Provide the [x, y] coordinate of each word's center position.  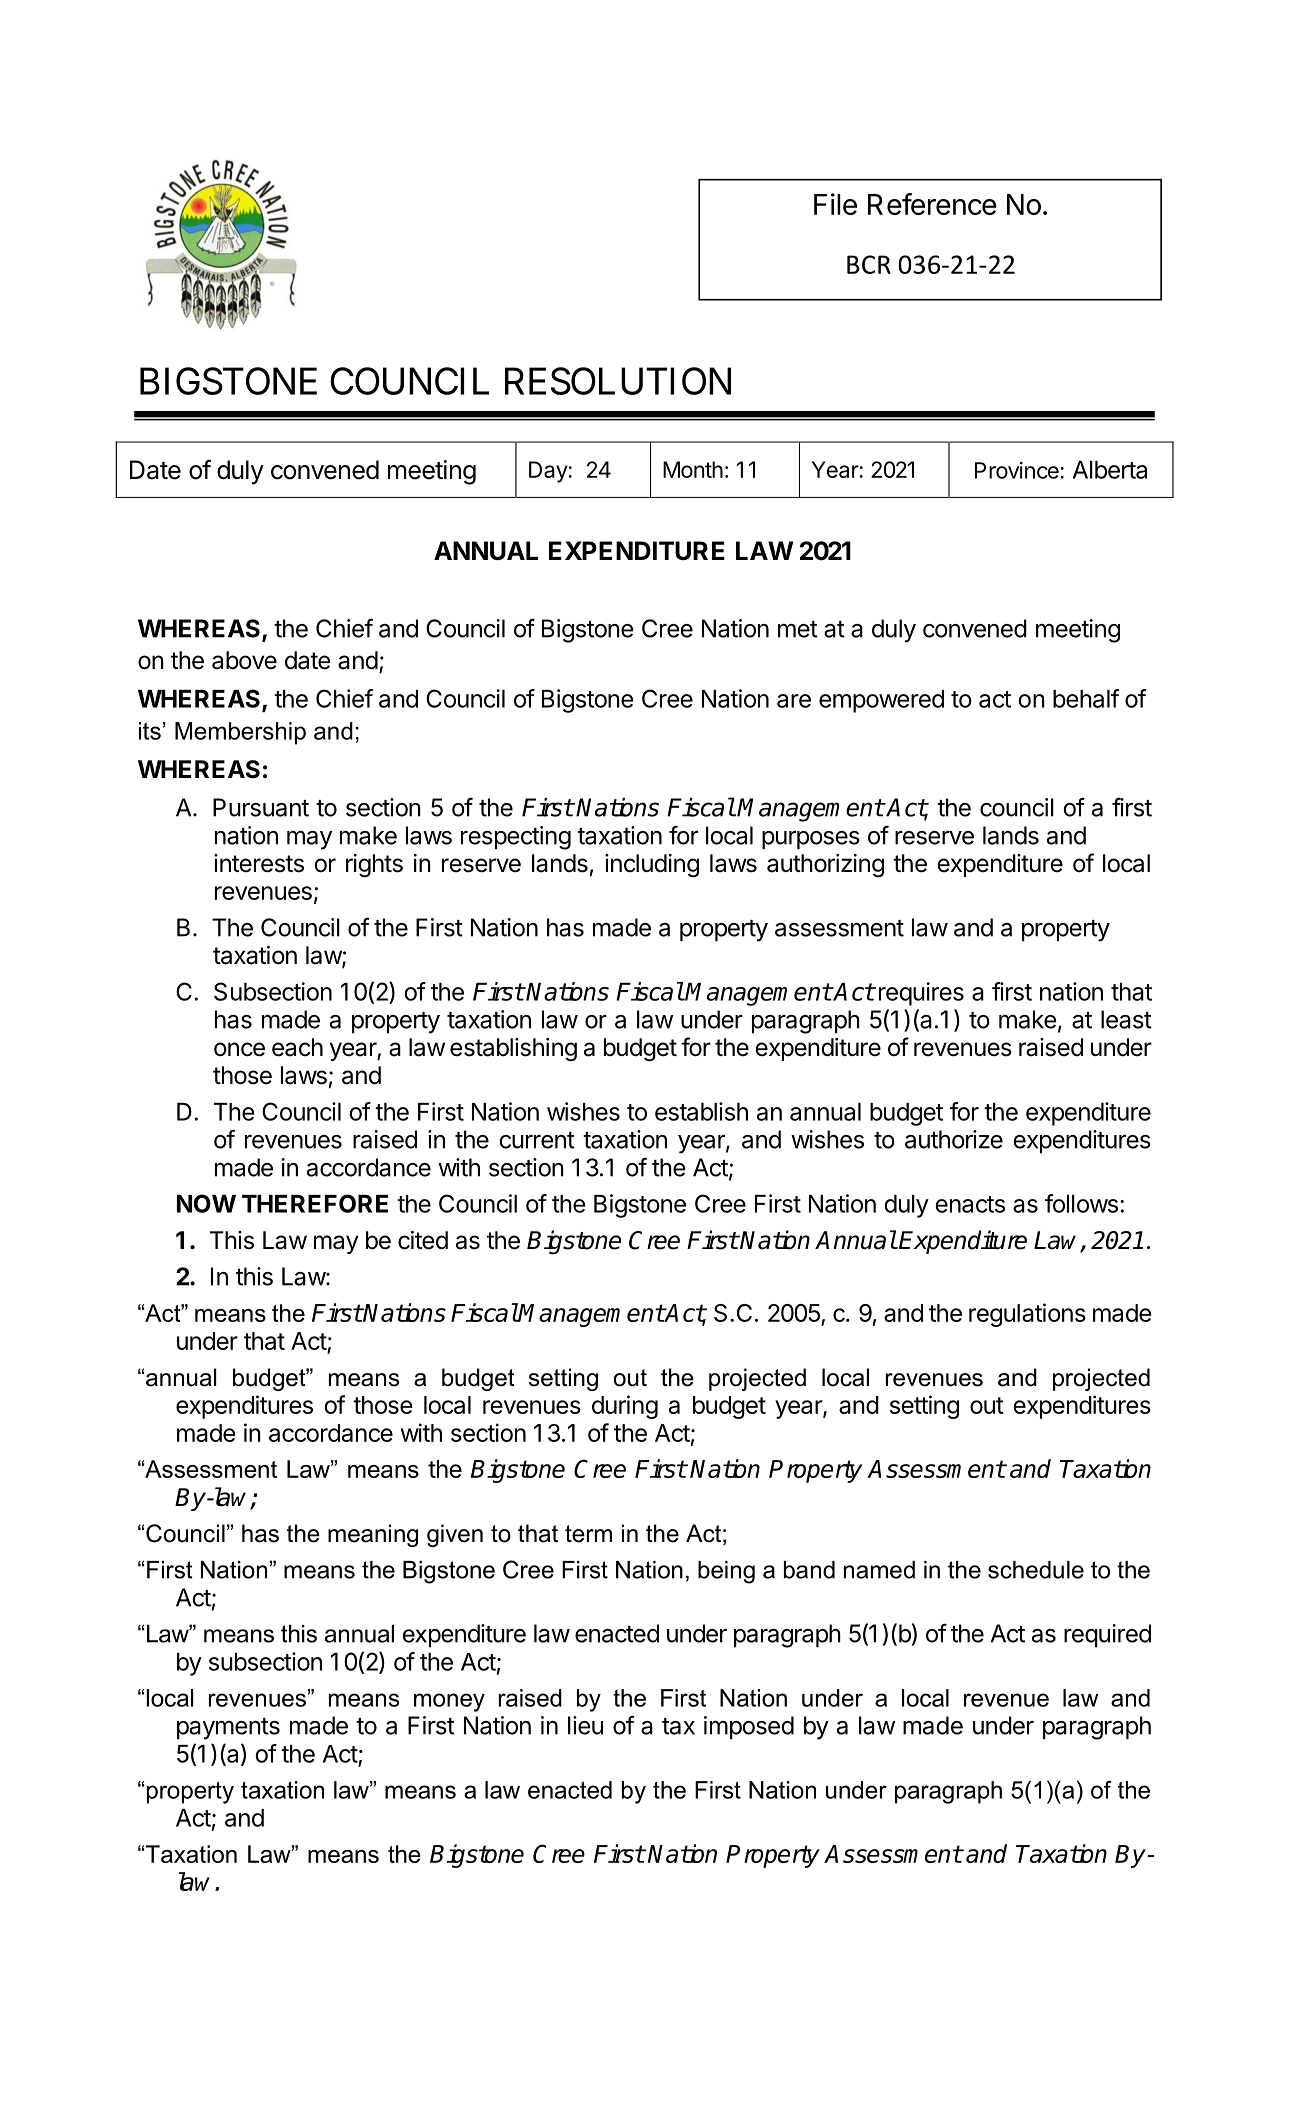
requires [921, 994]
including [652, 866]
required [1107, 1636]
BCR [869, 264]
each [297, 1047]
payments [228, 1729]
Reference [932, 204]
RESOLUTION [618, 381]
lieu [585, 1725]
